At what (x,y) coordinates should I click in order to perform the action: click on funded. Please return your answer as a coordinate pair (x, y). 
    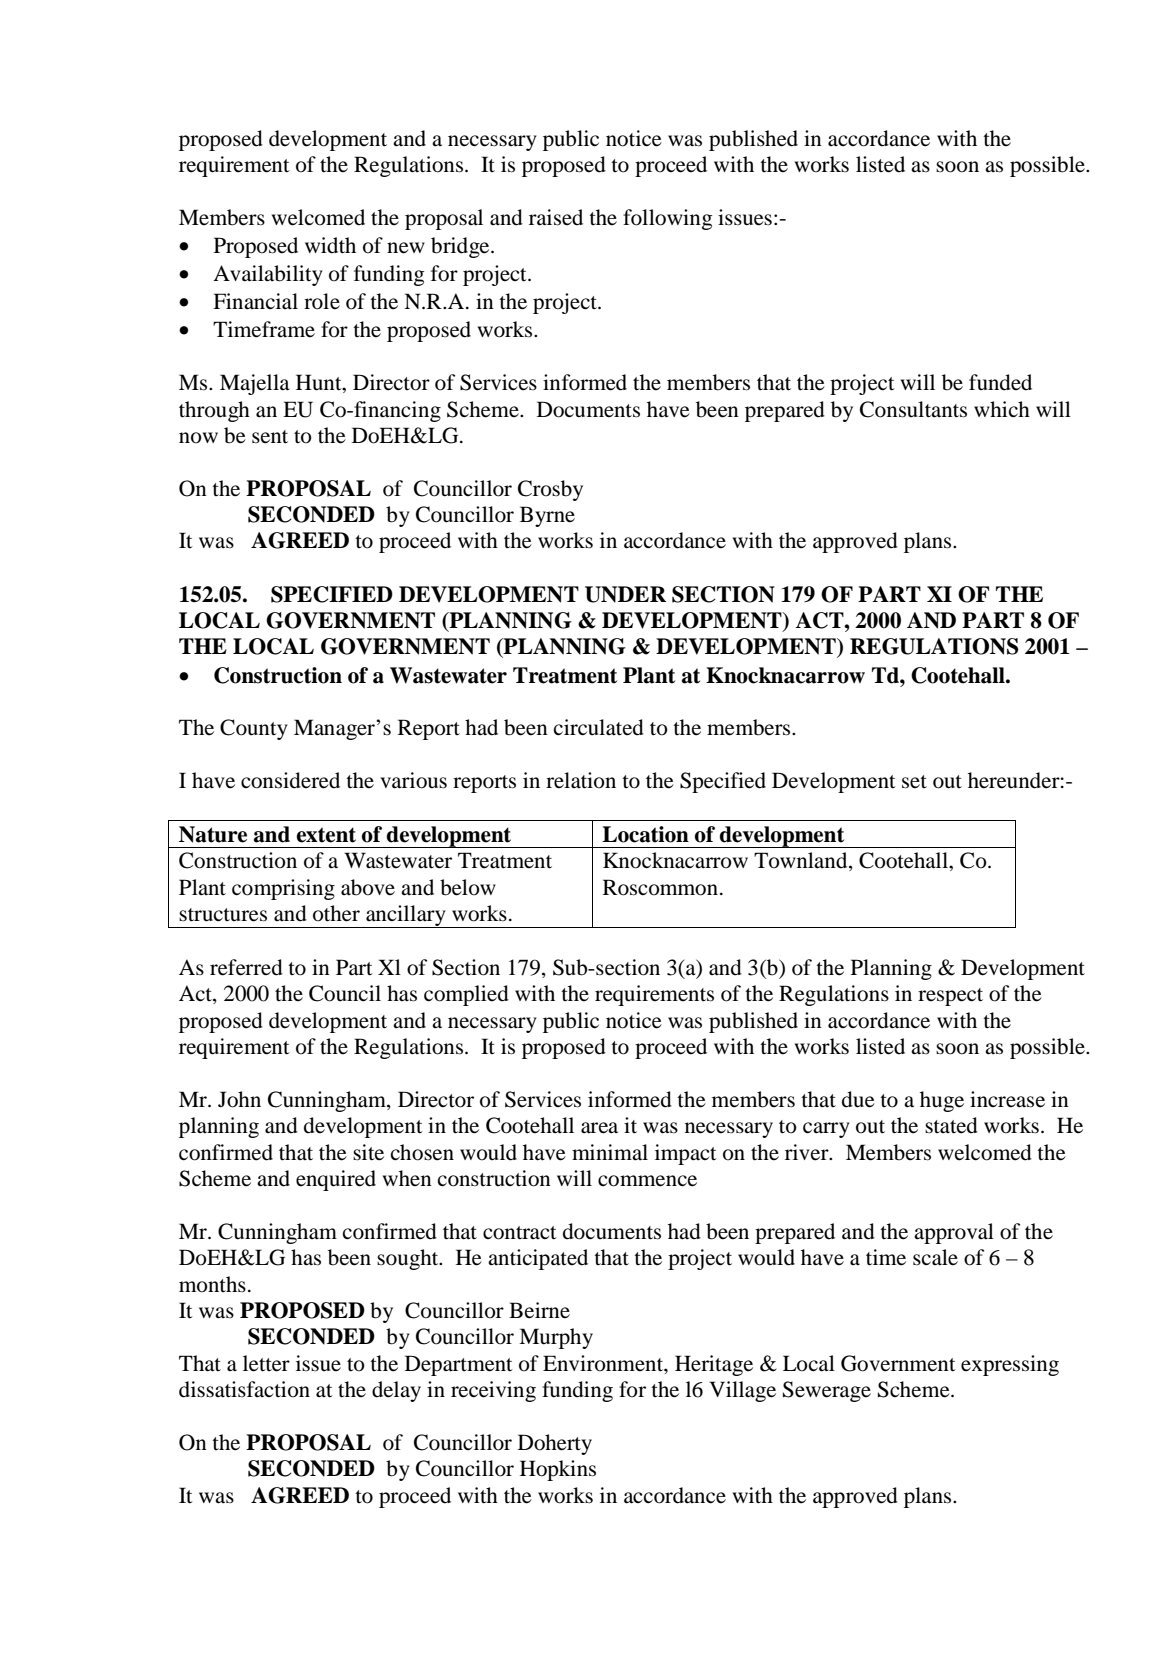
    Looking at the image, I should click on (1000, 382).
